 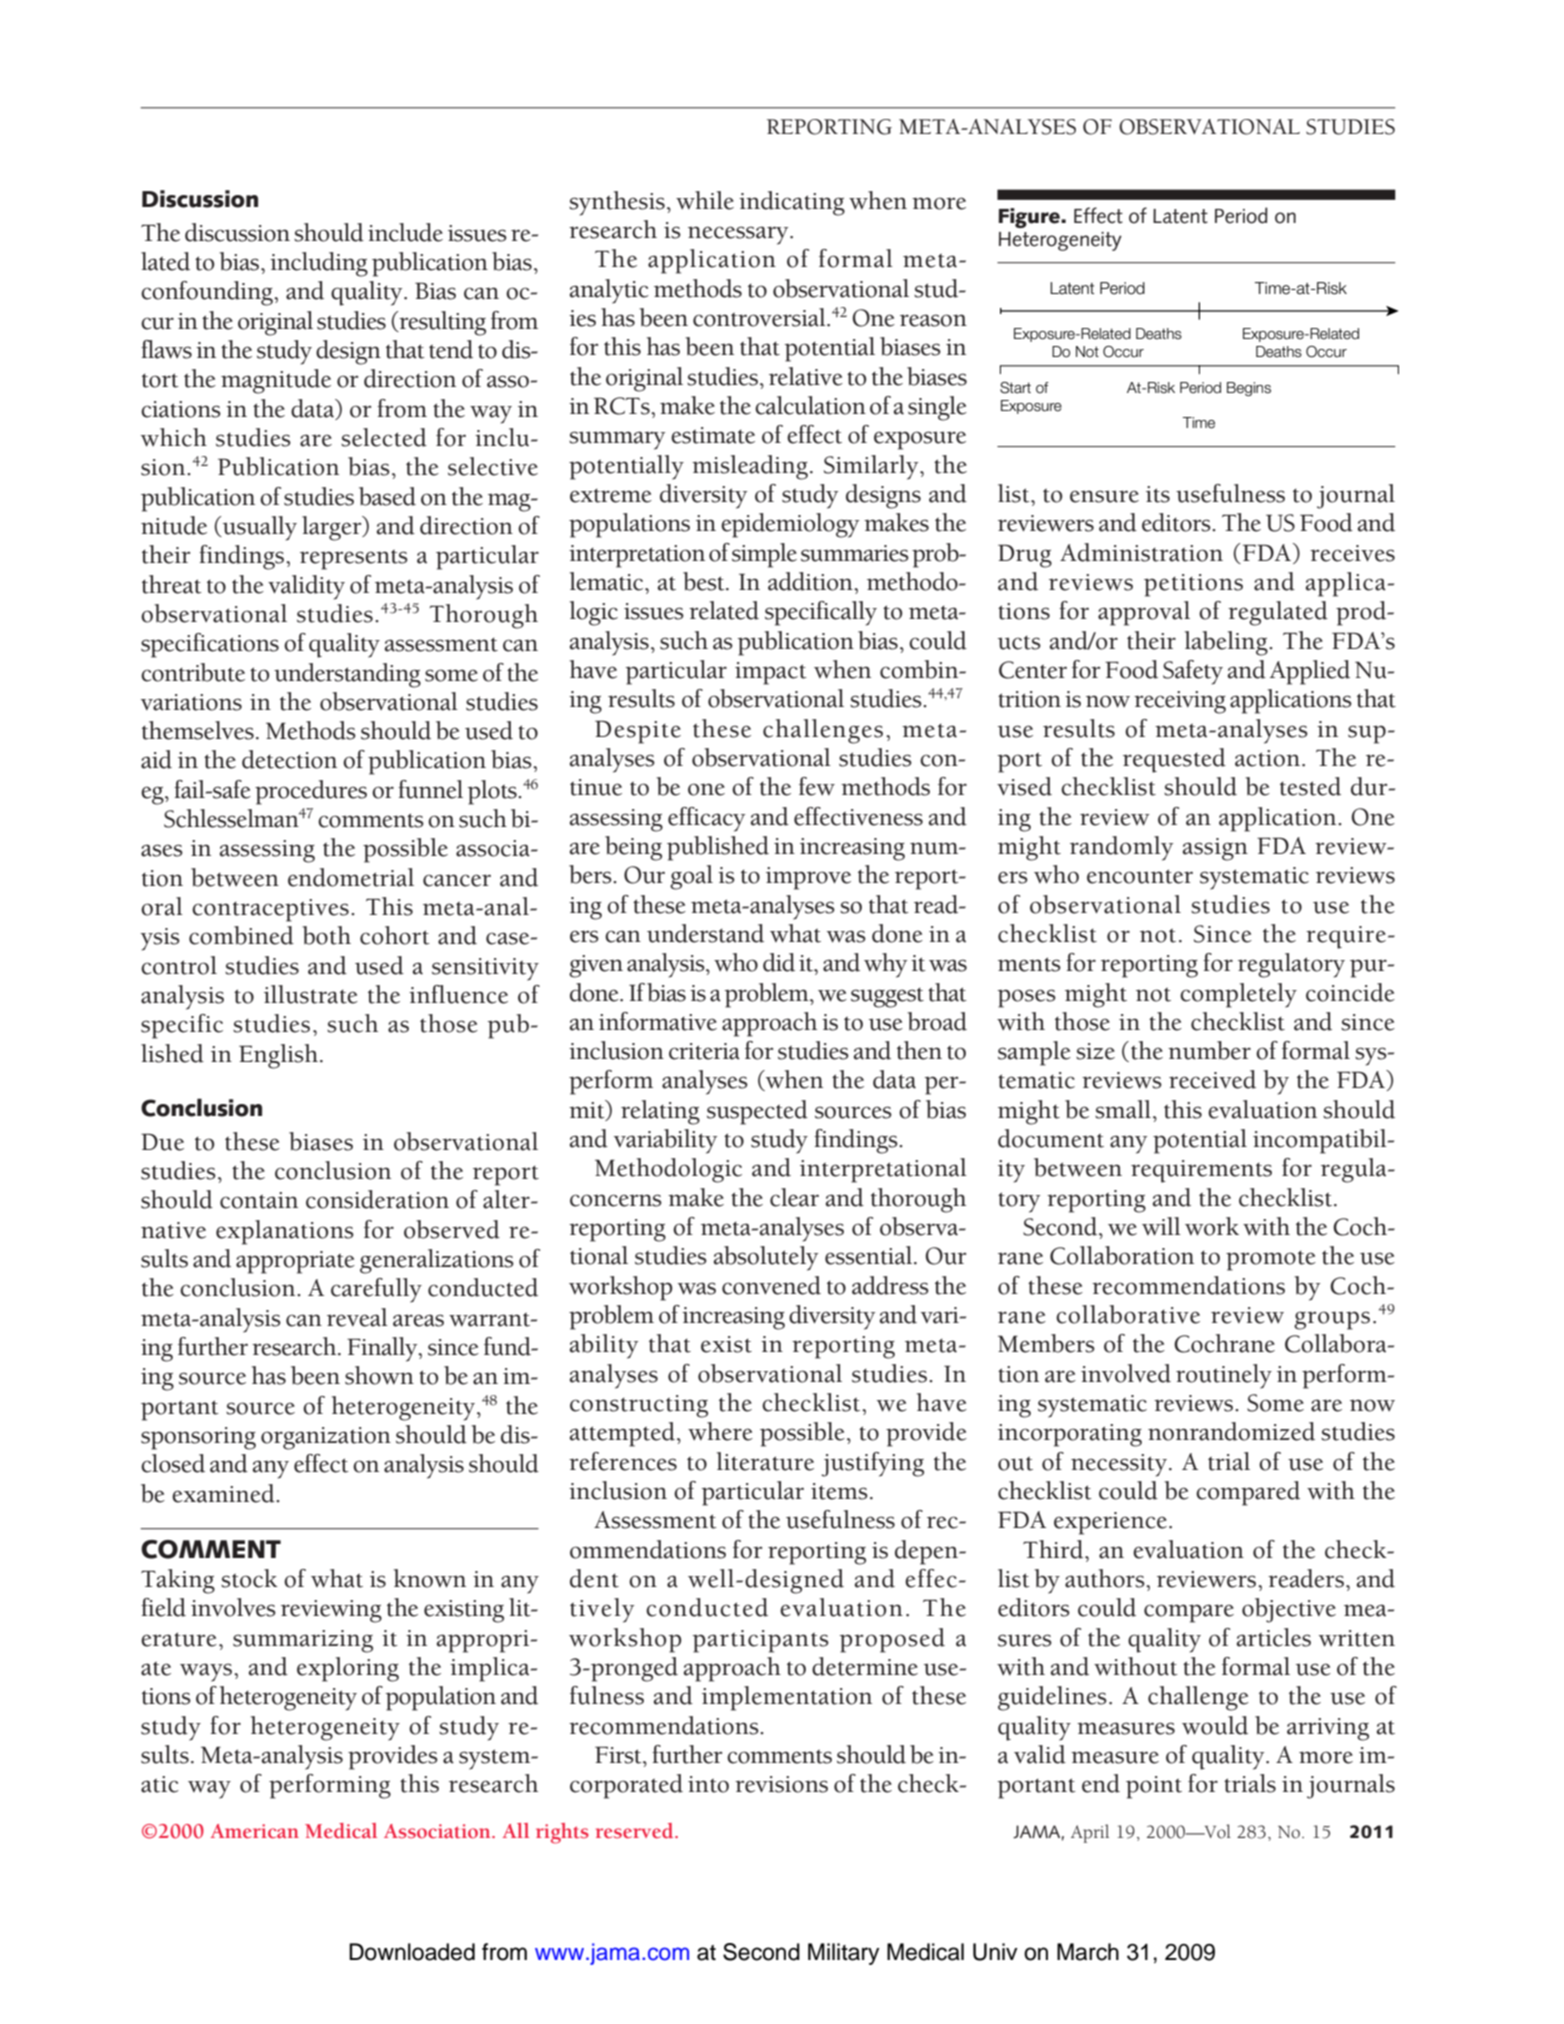 I want to click on procedures, so click(x=311, y=792).
